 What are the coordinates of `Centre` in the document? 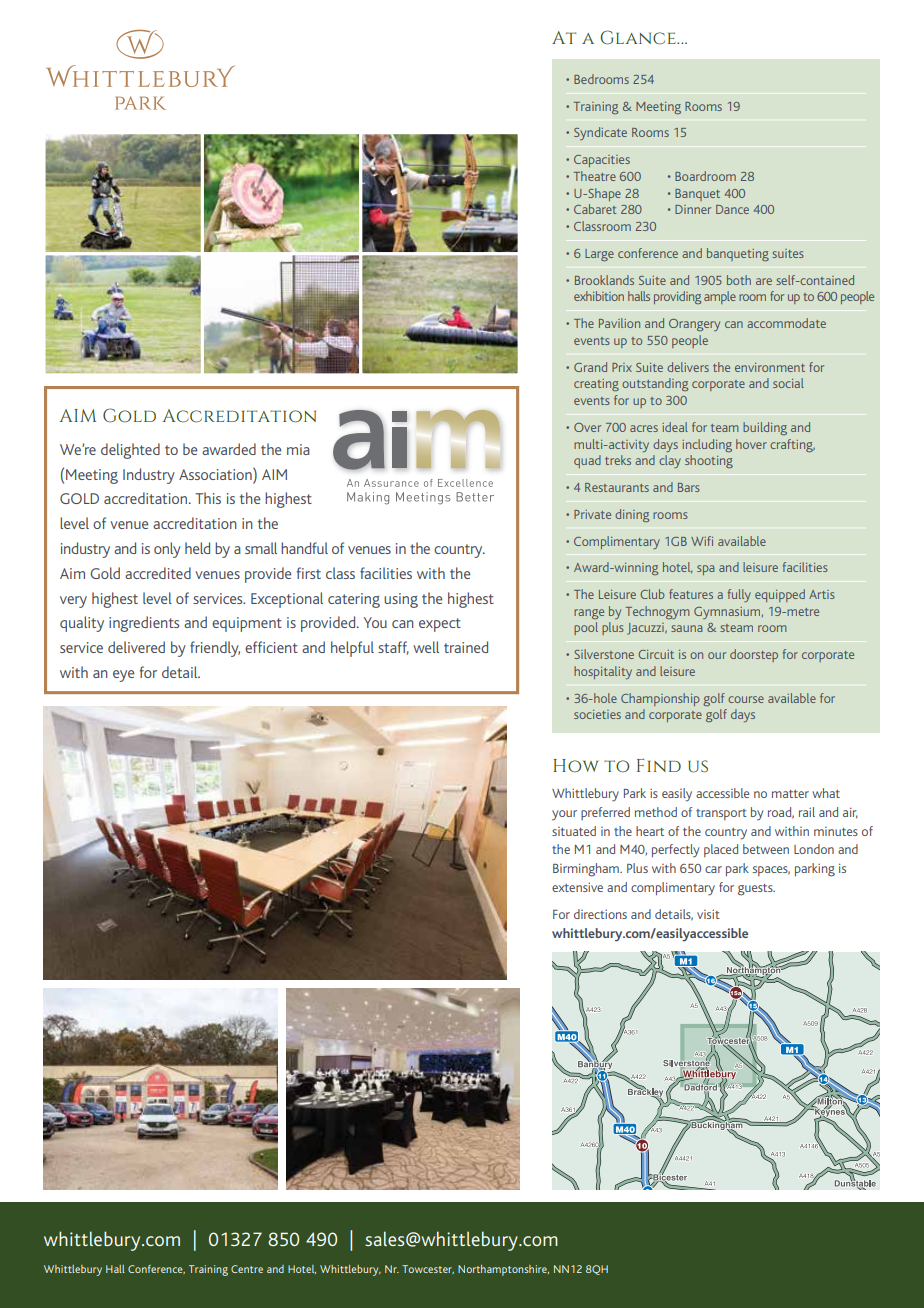 It's located at (247, 1269).
